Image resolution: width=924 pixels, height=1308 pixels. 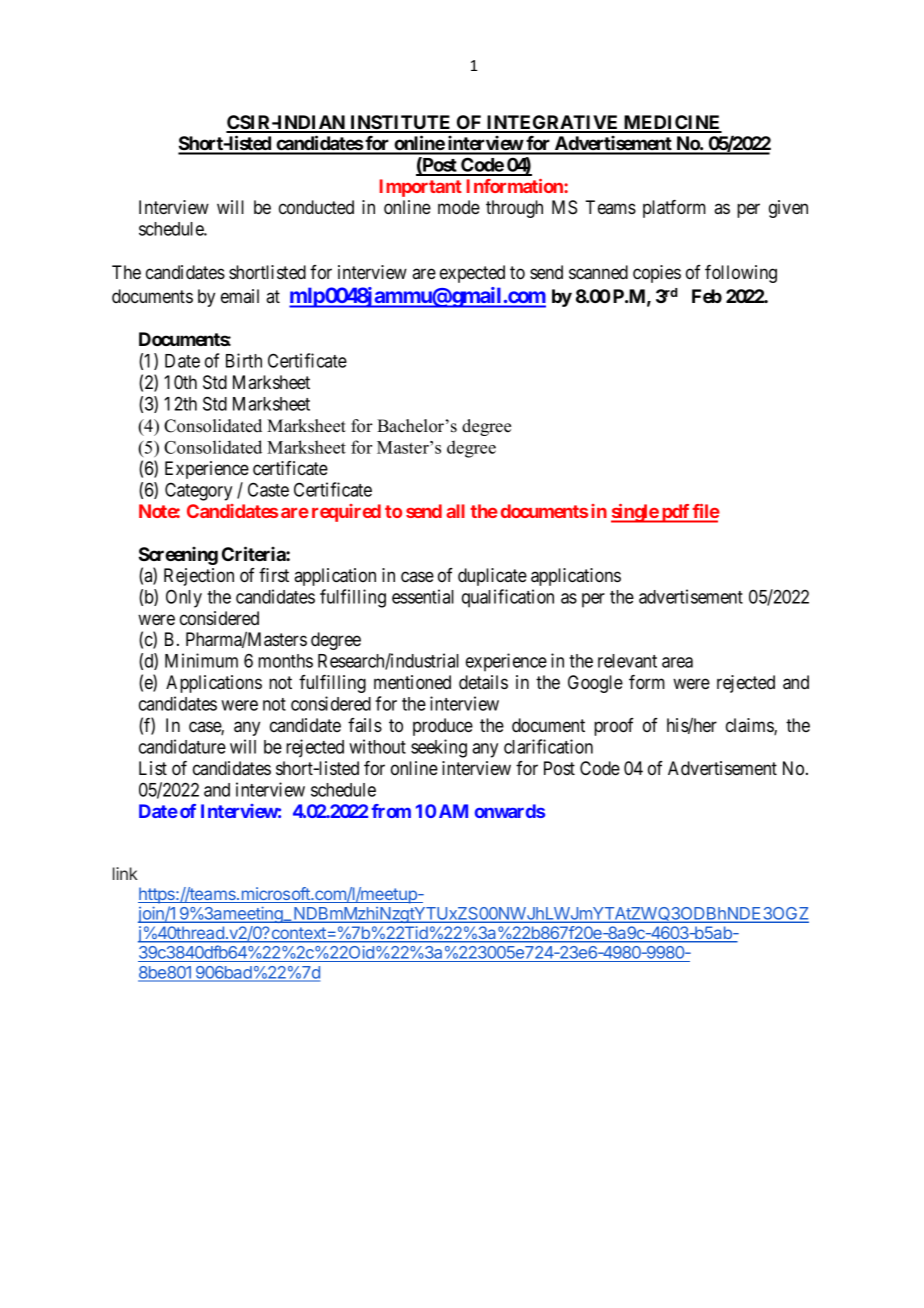 I want to click on MEDICINE, so click(x=672, y=123).
